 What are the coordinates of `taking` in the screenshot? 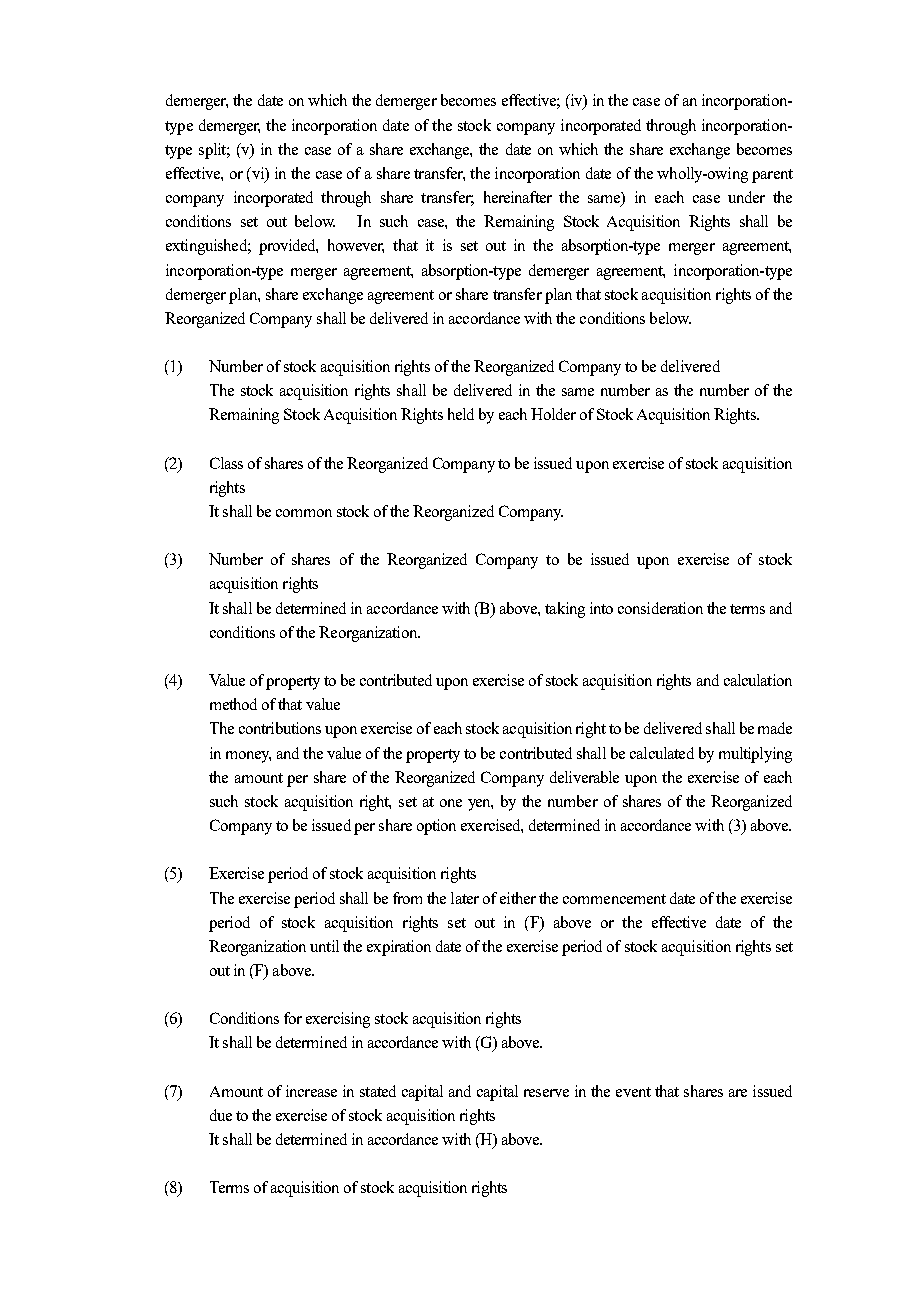 It's located at (565, 610).
